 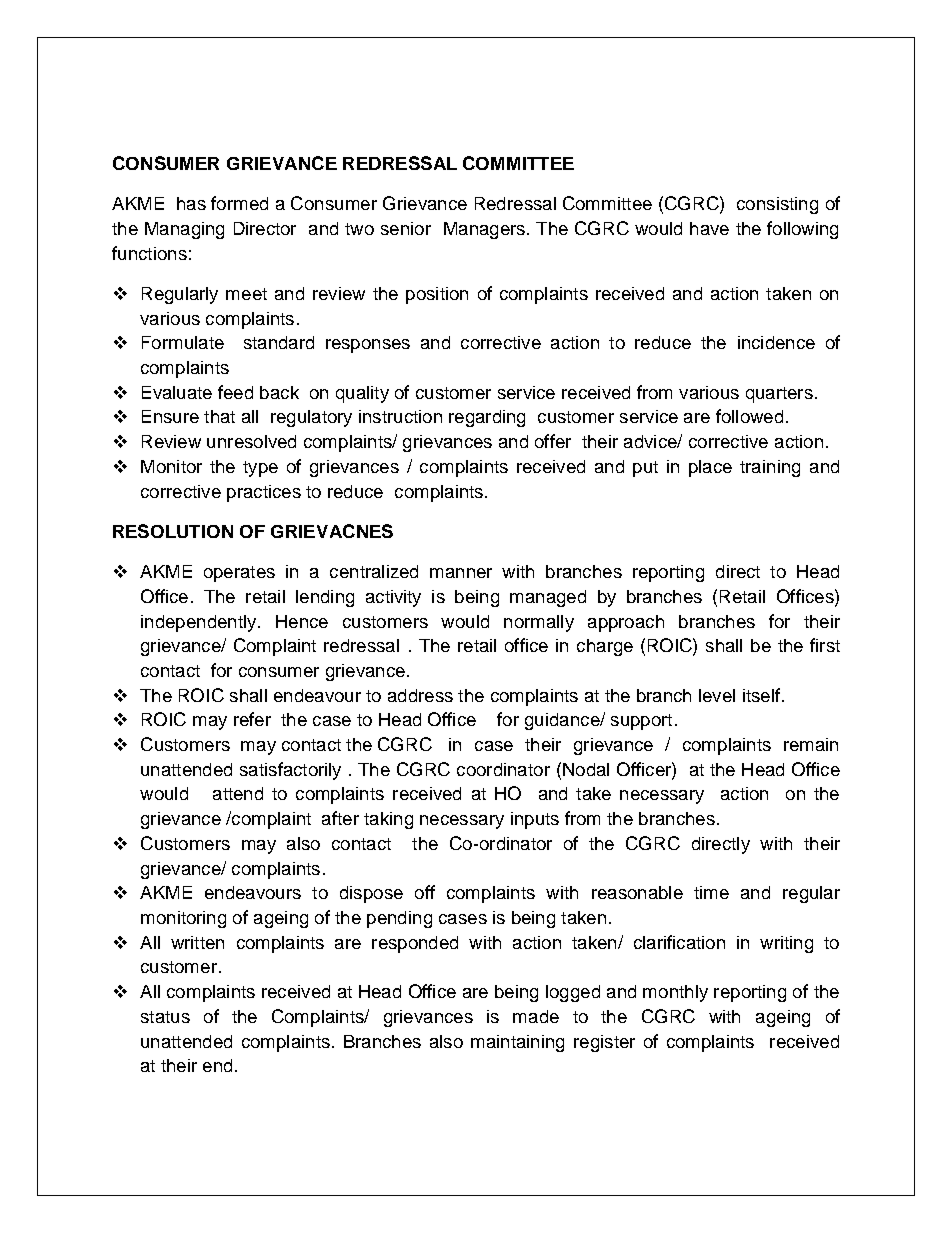 I want to click on monthly, so click(x=675, y=993).
